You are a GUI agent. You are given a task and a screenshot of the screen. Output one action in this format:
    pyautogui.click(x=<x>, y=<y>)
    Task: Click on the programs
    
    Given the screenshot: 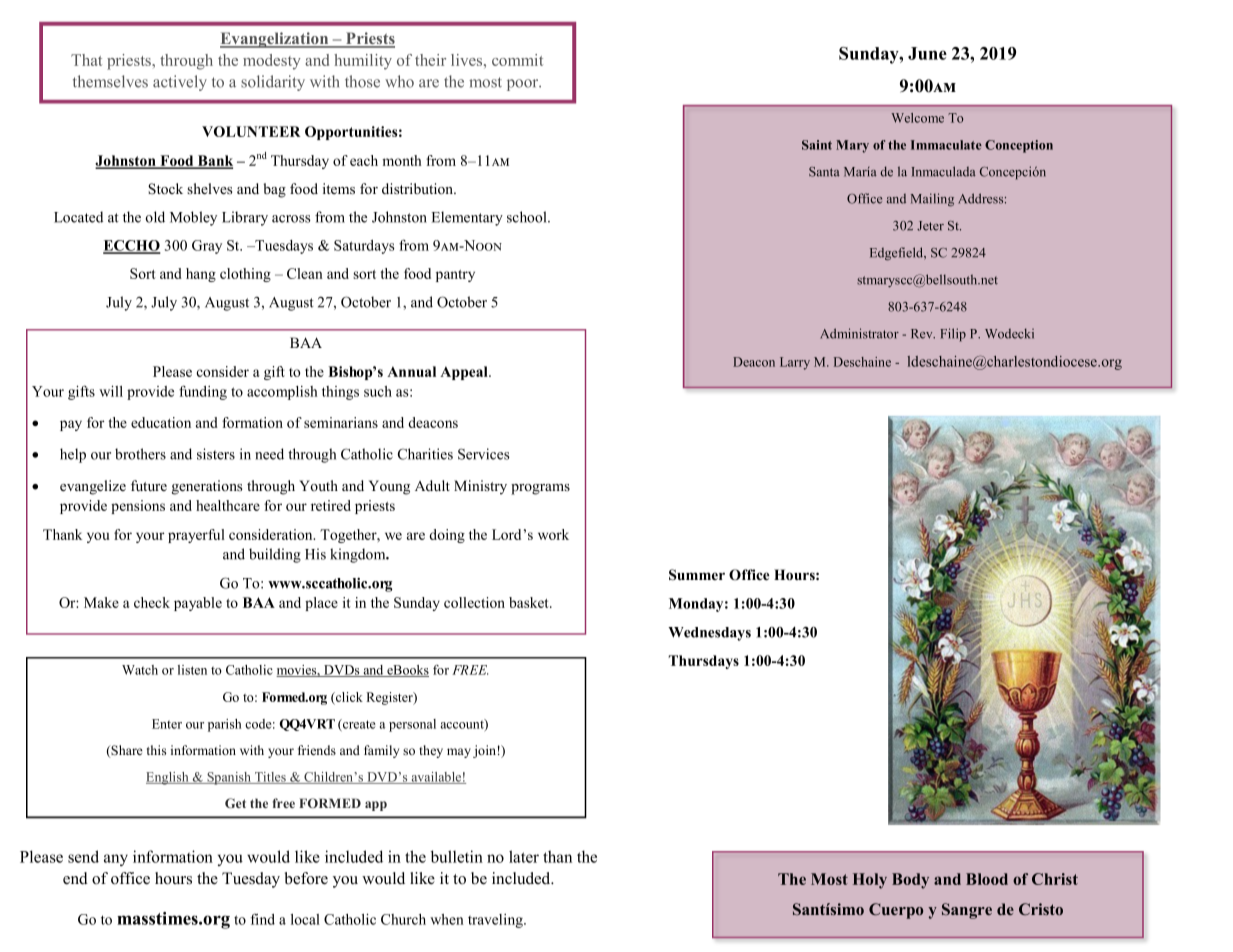 What is the action you would take?
    pyautogui.click(x=540, y=489)
